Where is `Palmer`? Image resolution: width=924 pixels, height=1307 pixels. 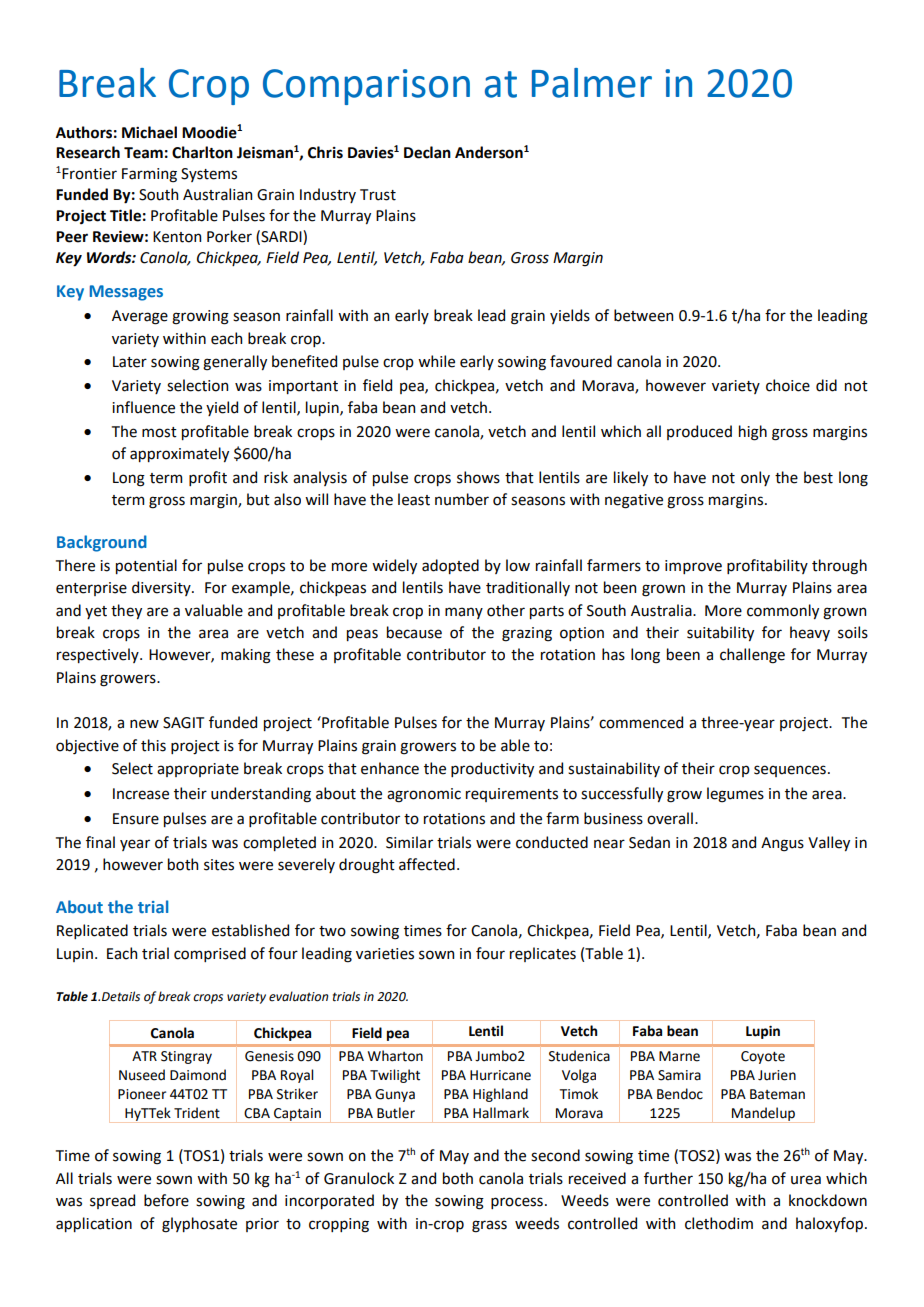 Palmer is located at coordinates (592, 83).
